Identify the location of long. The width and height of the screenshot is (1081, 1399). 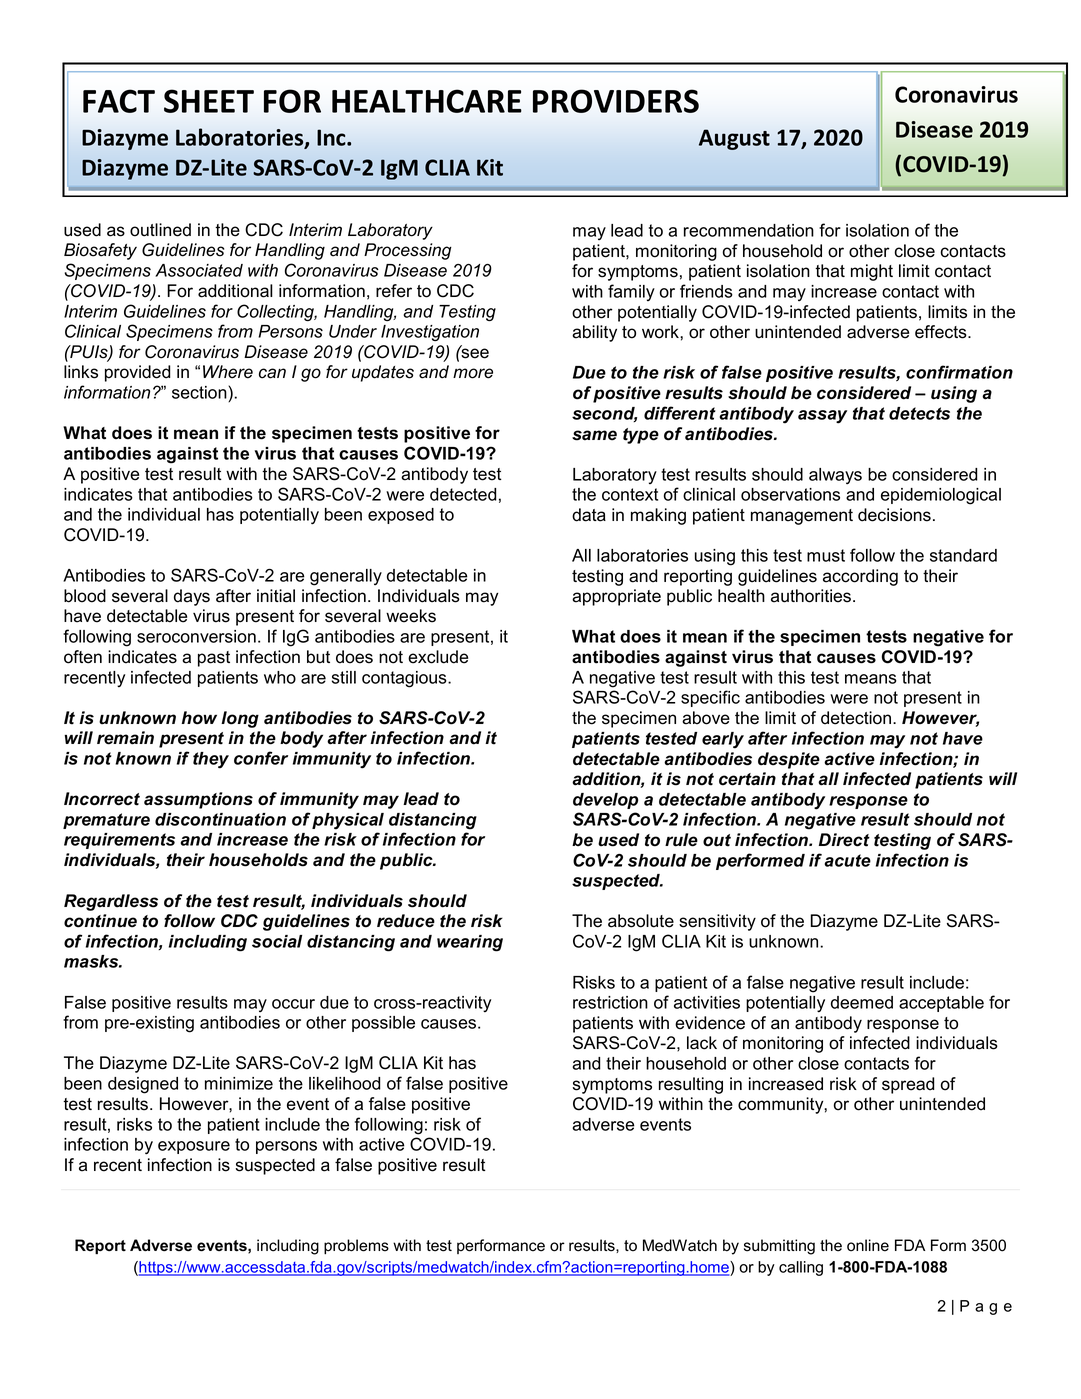
(240, 719).
